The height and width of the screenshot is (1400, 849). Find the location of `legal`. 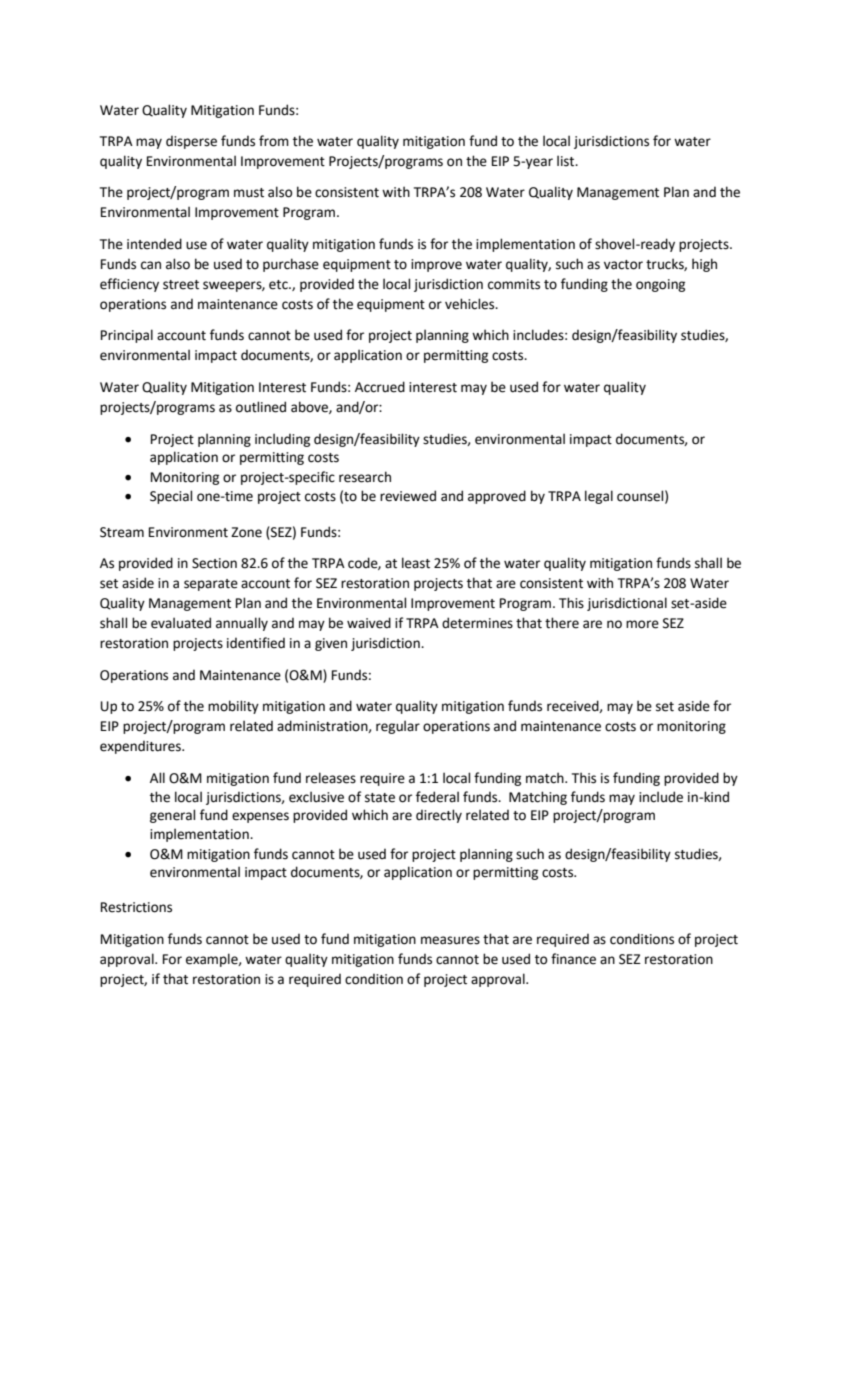

legal is located at coordinates (599, 497).
